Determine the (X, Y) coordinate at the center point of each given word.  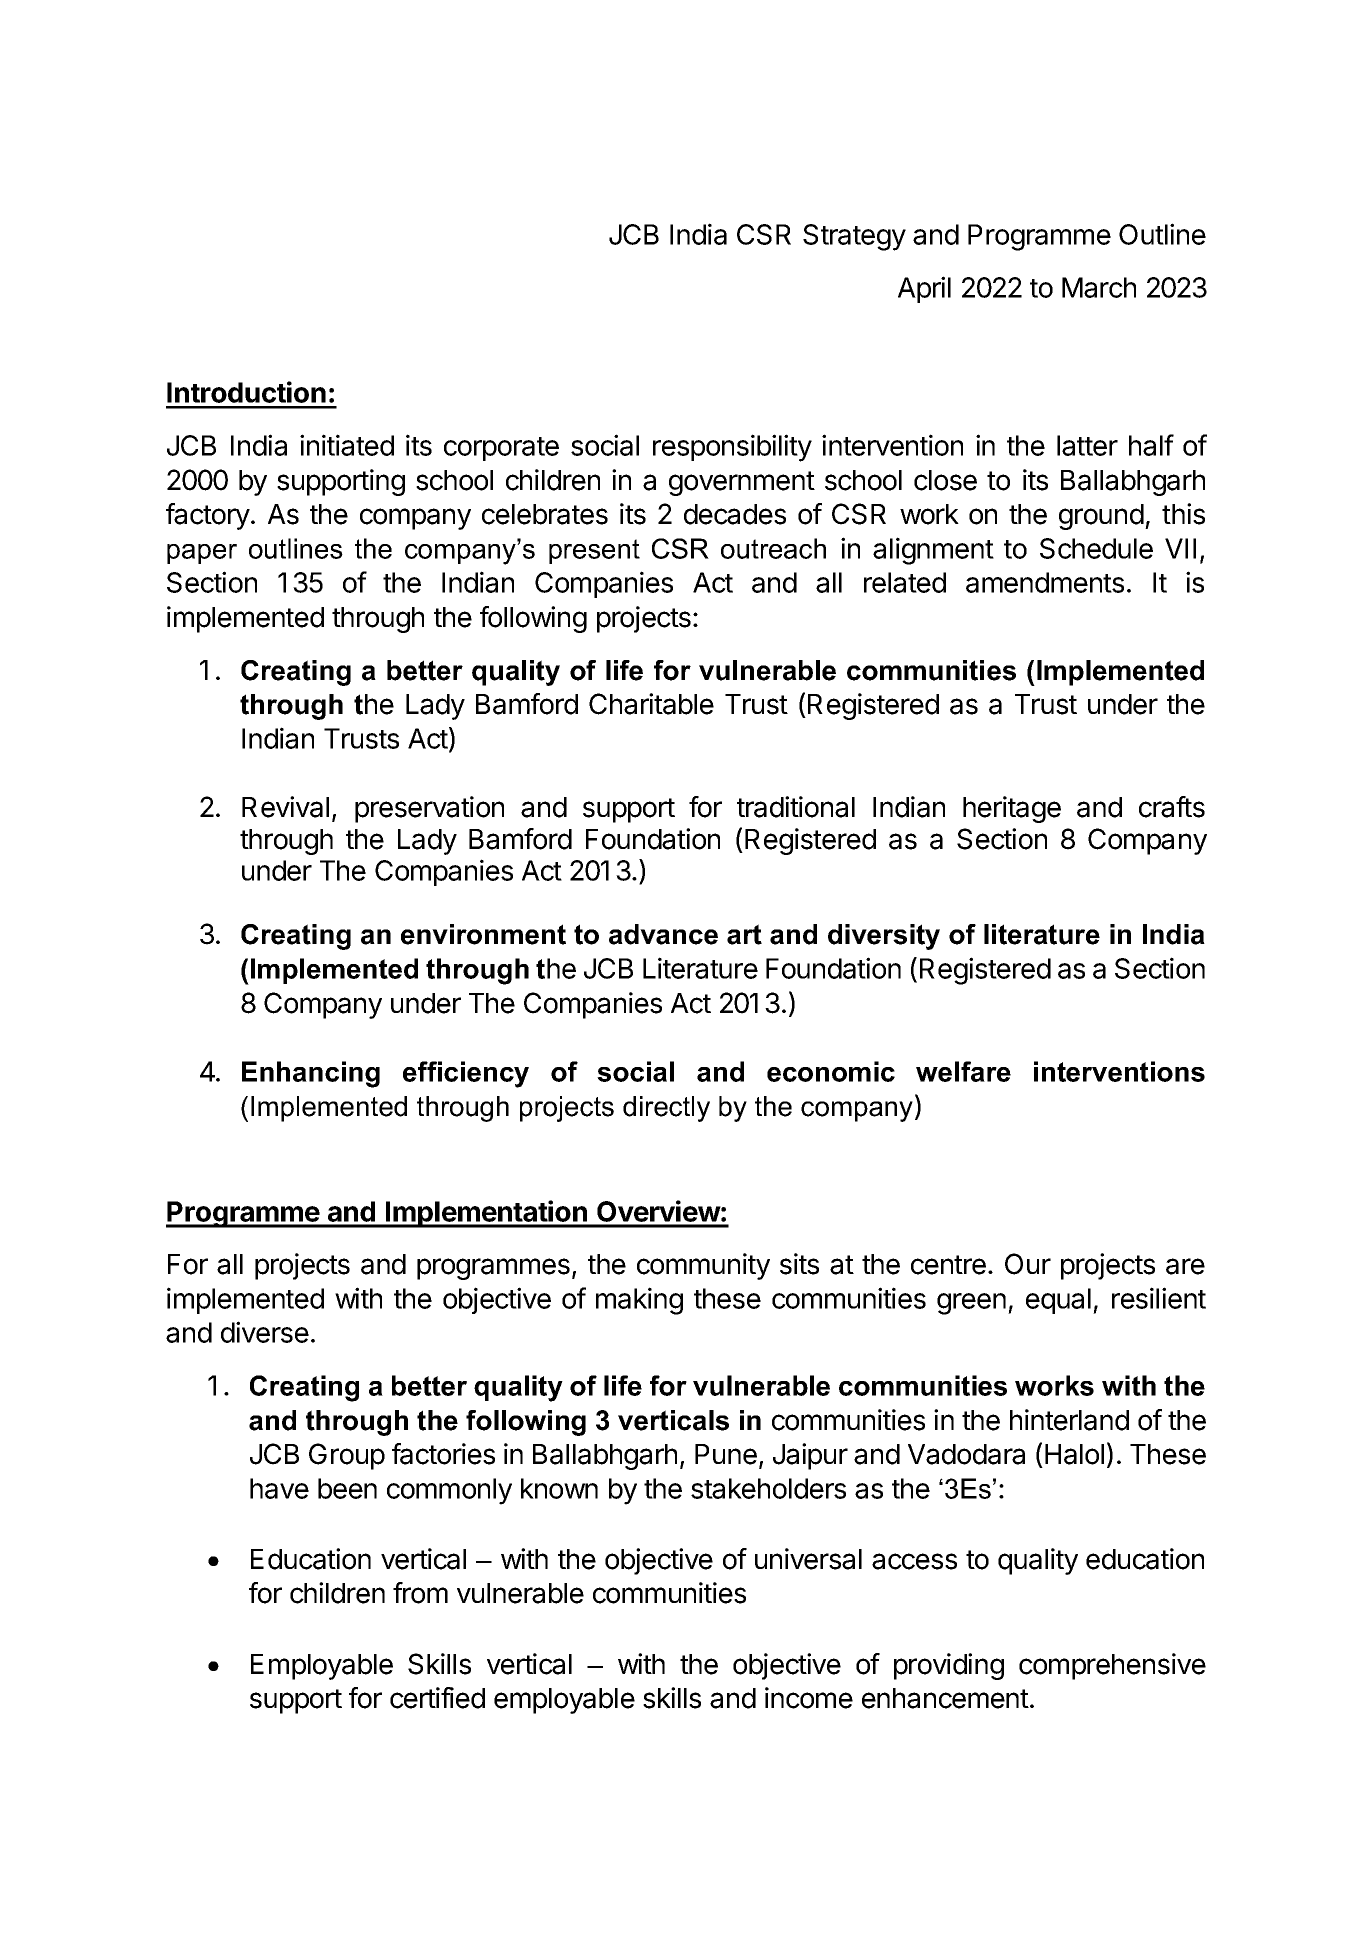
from (420, 1593)
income (809, 1698)
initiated (347, 445)
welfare (963, 1071)
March (1099, 287)
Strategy (854, 237)
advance (663, 934)
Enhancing (311, 1074)
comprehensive (1112, 1666)
